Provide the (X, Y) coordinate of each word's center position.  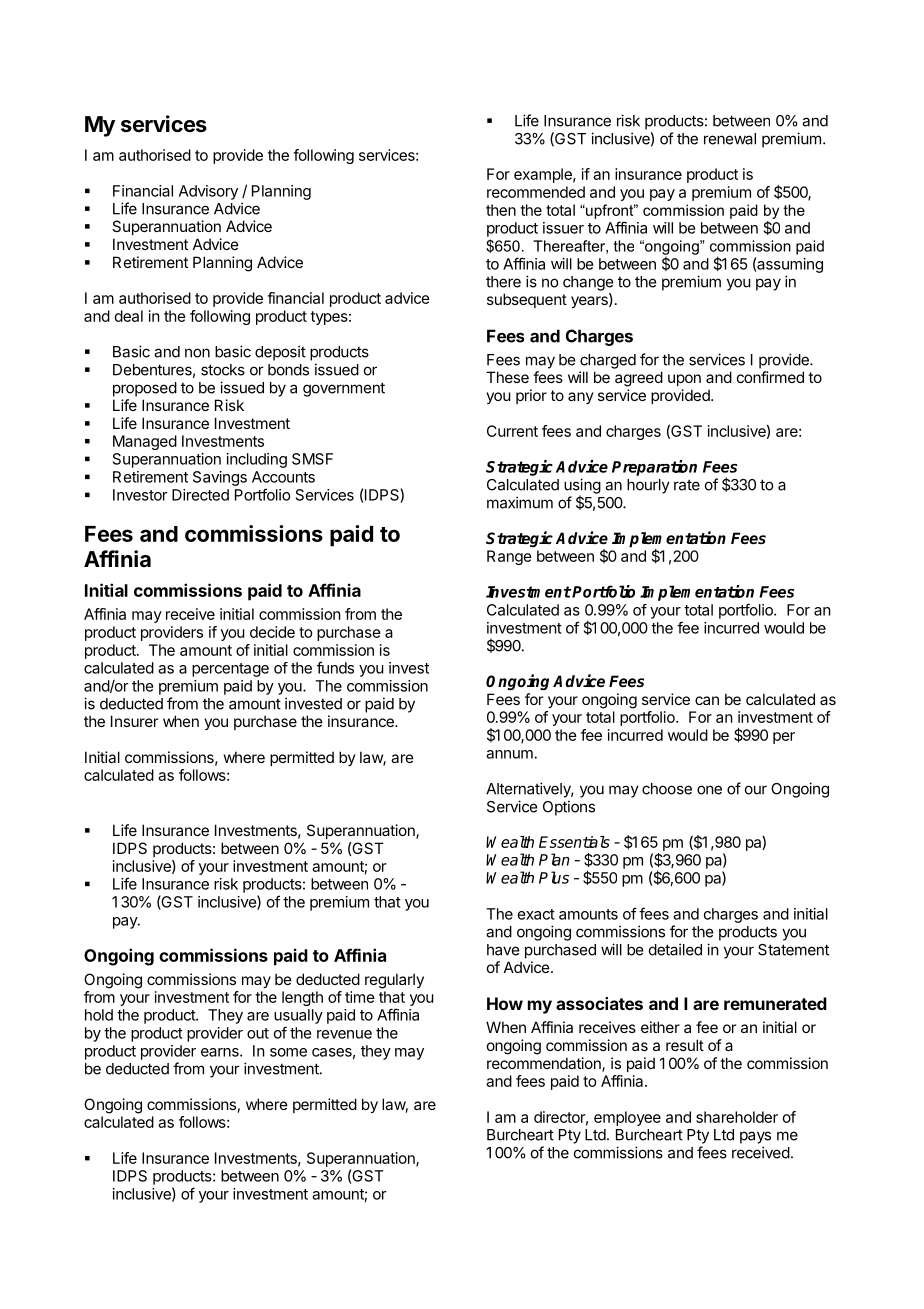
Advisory (208, 192)
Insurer (134, 721)
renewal (730, 139)
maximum (520, 502)
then (501, 210)
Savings (220, 478)
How (505, 1003)
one (709, 790)
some (288, 1052)
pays (755, 1137)
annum (510, 754)
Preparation (654, 468)
